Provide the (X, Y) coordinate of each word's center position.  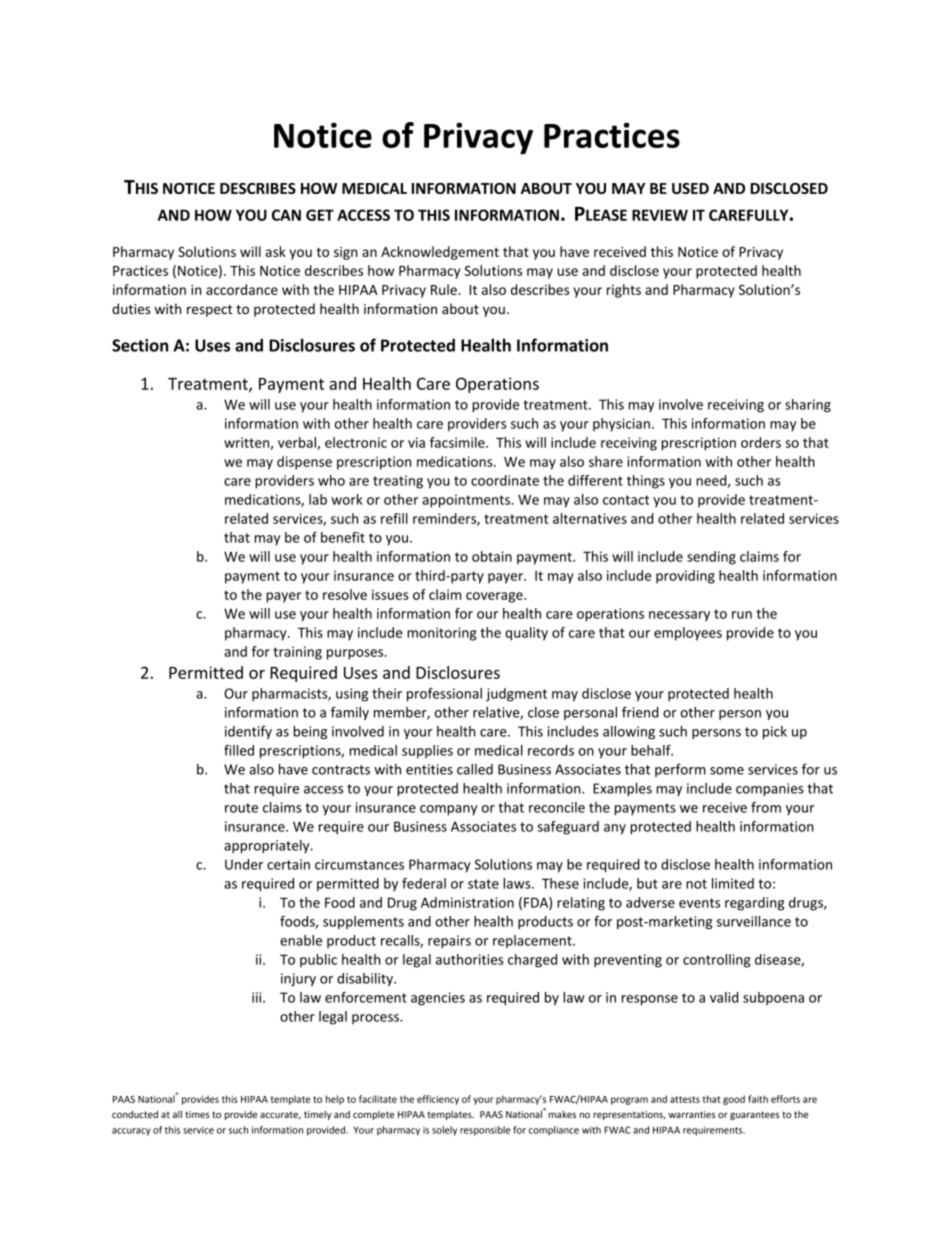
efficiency (438, 1100)
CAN (286, 215)
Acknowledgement (440, 253)
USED (690, 188)
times (197, 1114)
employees (688, 634)
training (297, 653)
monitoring (442, 634)
